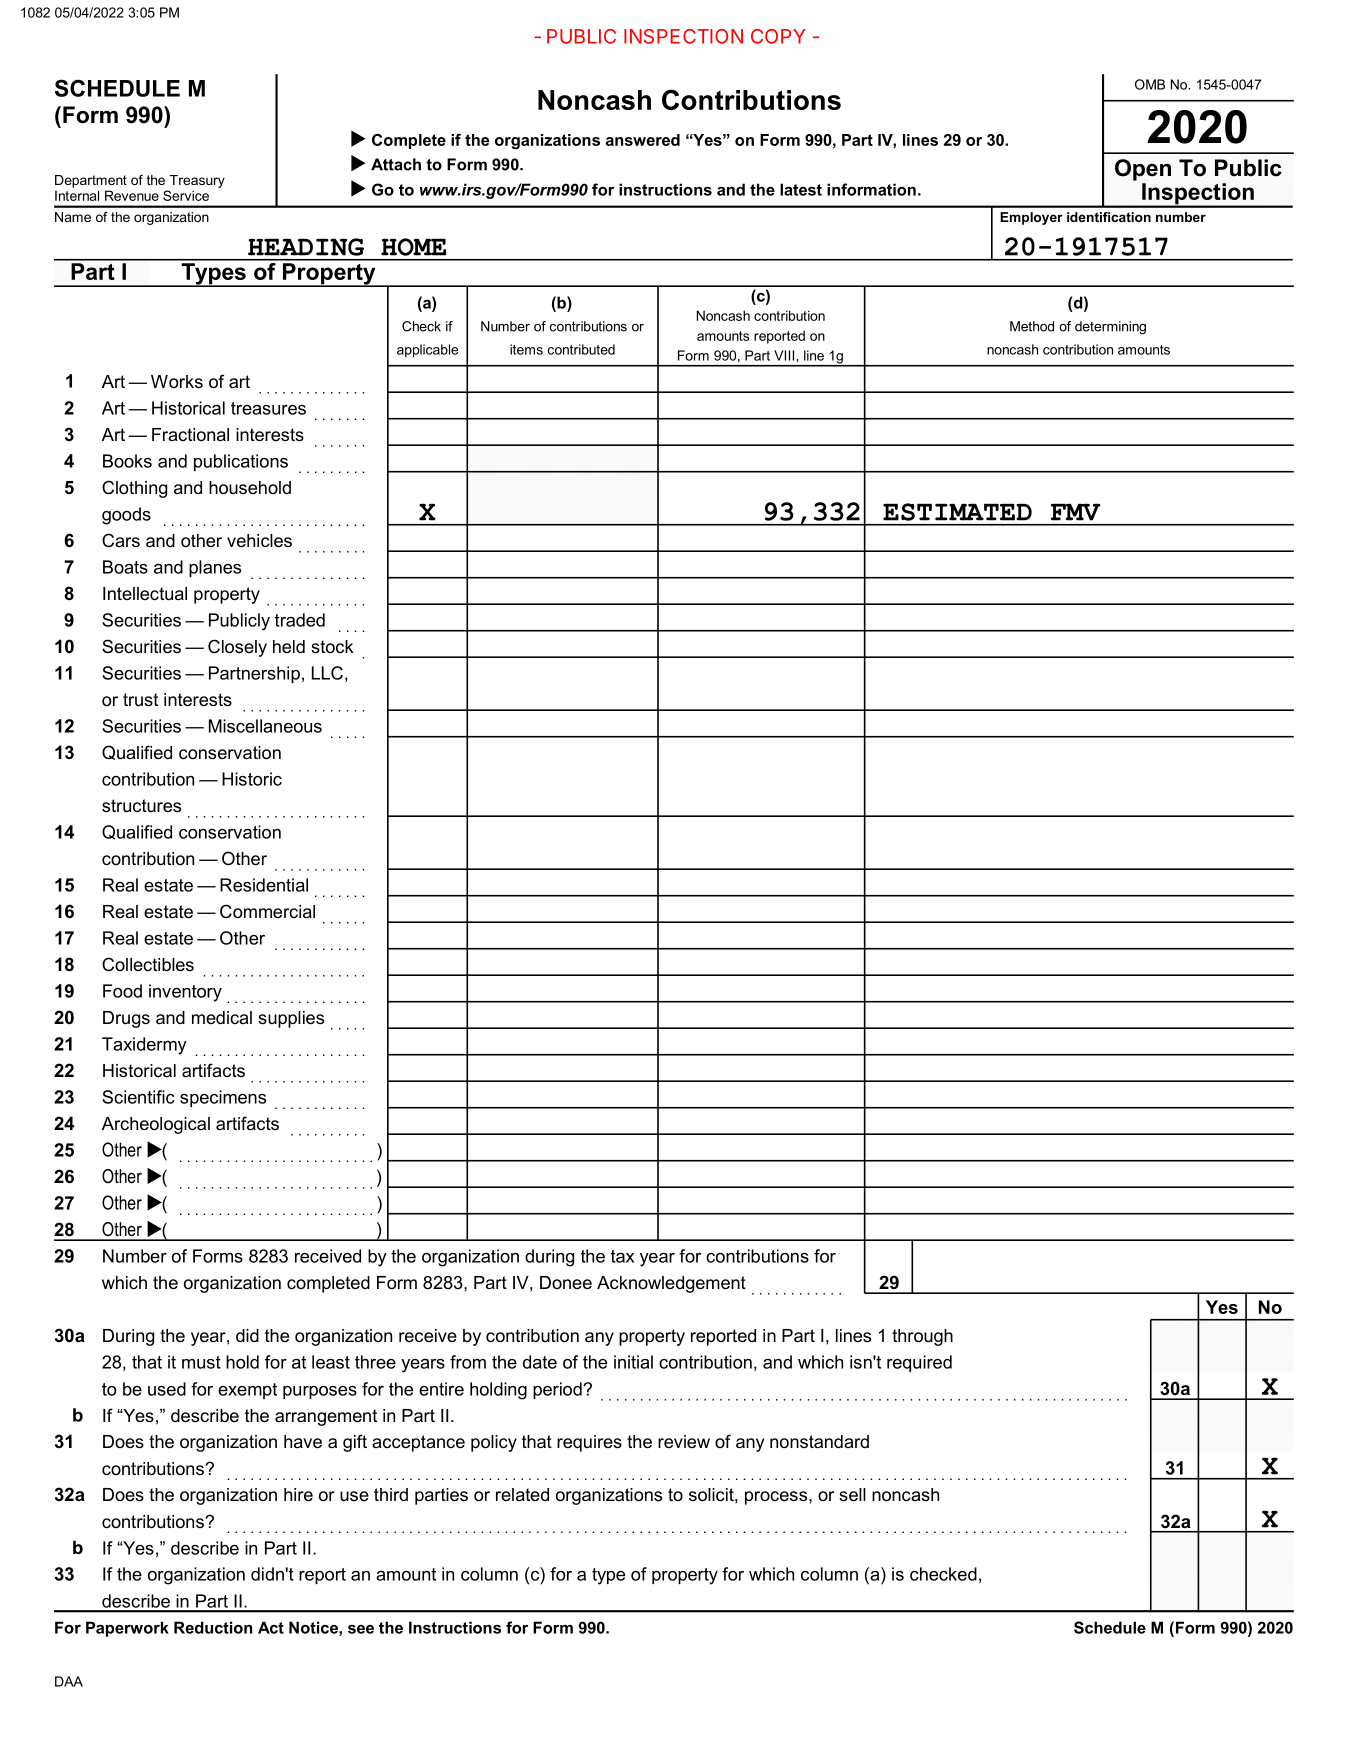 Image resolution: width=1351 pixels, height=1749 pixels. Describe the element at coordinates (1150, 84) in the document. I see `OMB` at that location.
